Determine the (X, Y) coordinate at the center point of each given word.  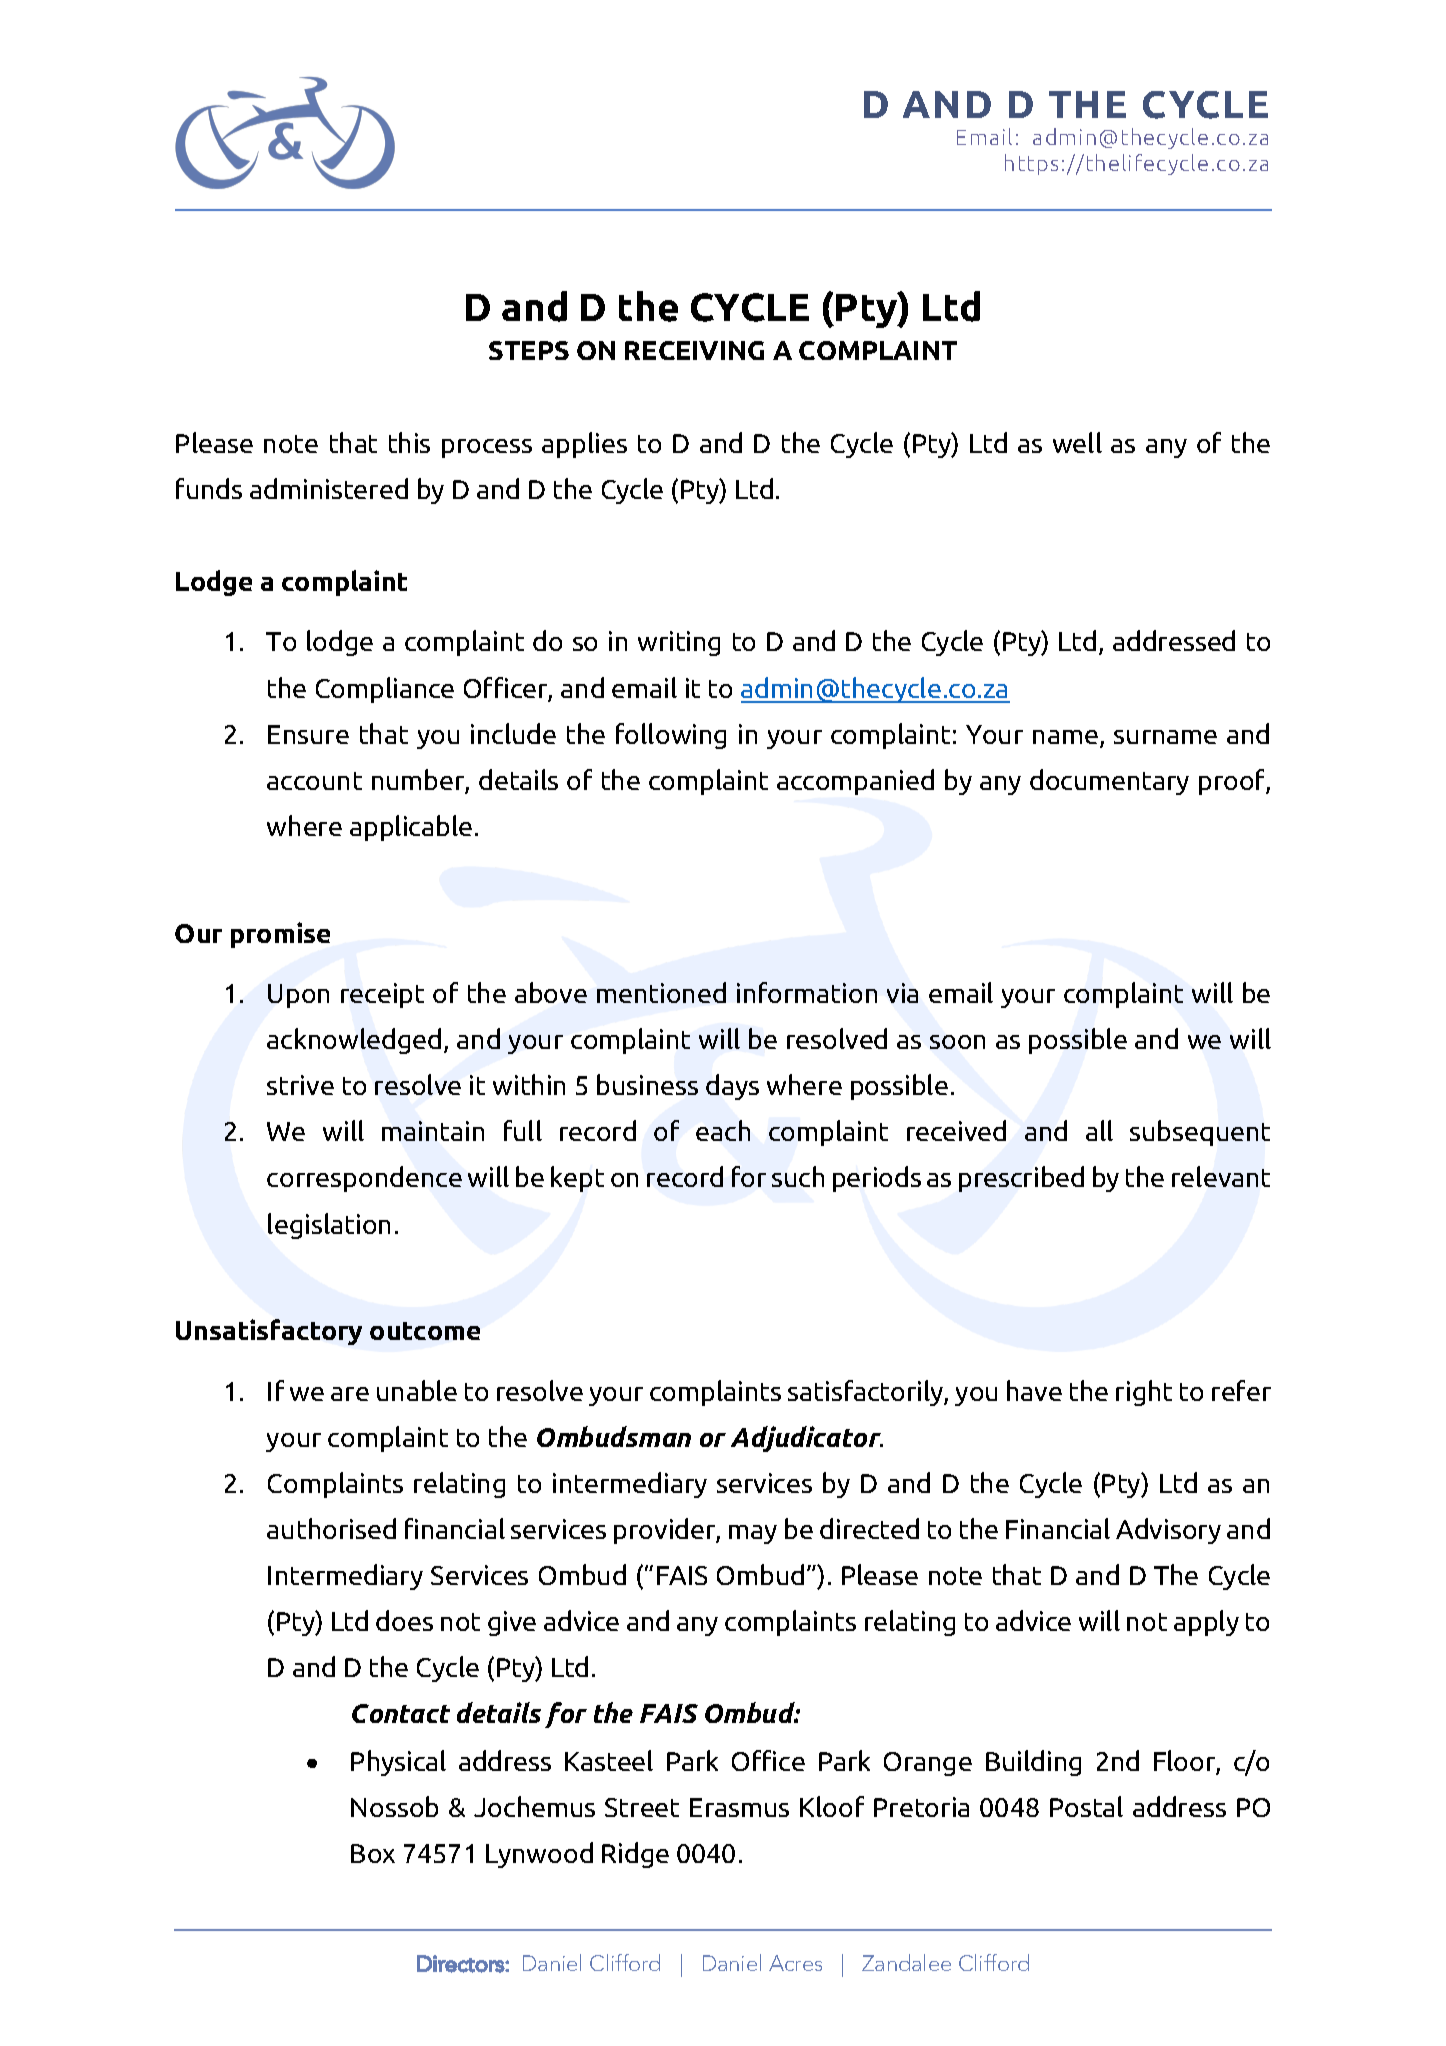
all (1099, 1130)
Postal (1086, 1806)
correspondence (364, 1179)
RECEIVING (694, 350)
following (671, 736)
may (753, 1534)
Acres (795, 1963)
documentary (1109, 782)
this (409, 442)
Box (373, 1853)
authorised (331, 1528)
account (314, 781)
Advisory (1168, 1531)
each (723, 1130)
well (1077, 442)
